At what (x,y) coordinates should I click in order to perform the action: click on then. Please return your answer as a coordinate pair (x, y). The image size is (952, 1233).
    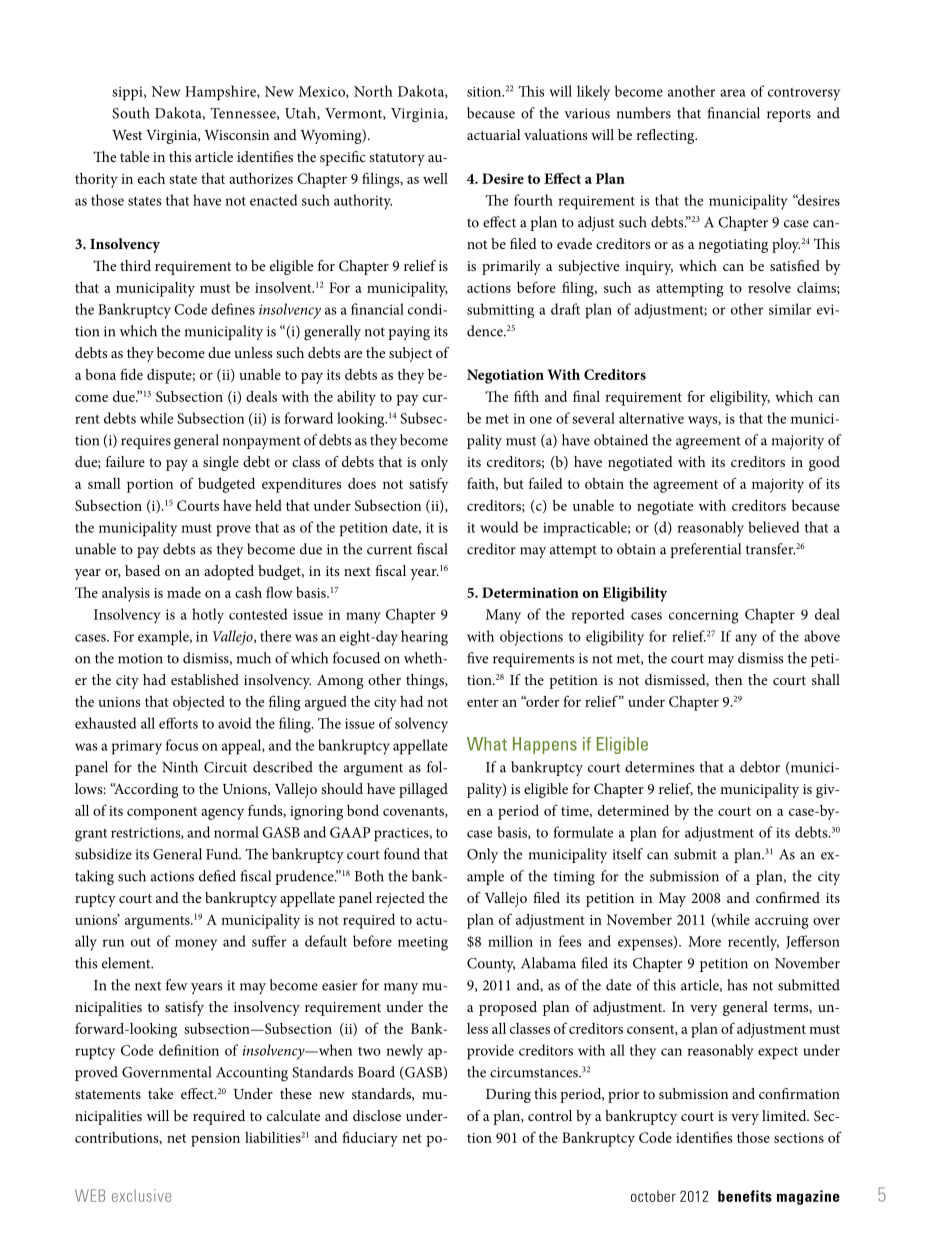
    Looking at the image, I should click on (728, 679).
